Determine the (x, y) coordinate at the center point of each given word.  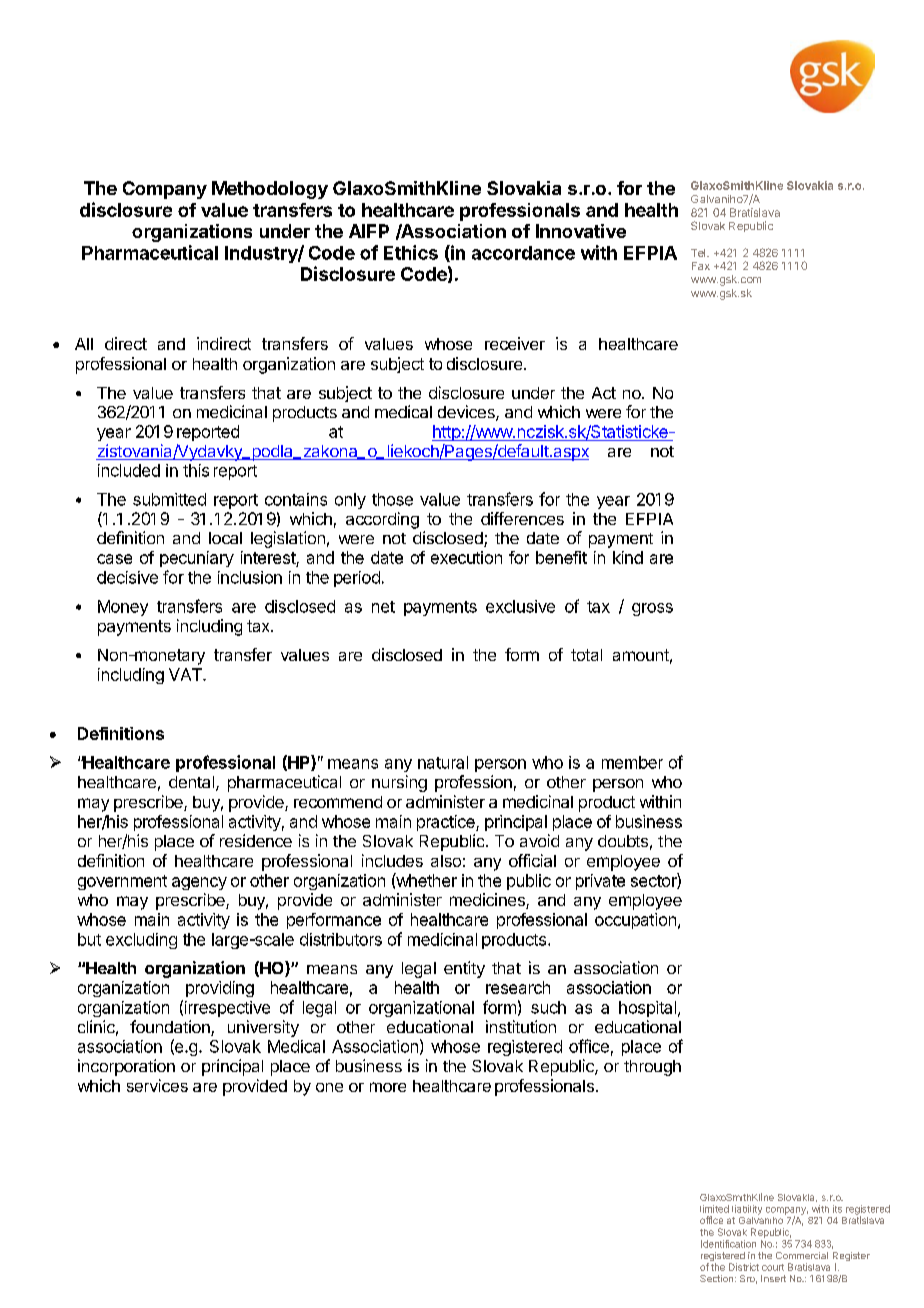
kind (628, 557)
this (196, 470)
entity (464, 969)
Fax (701, 266)
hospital (647, 1009)
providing (220, 989)
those (392, 499)
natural (443, 762)
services (157, 1085)
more (388, 1087)
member (632, 762)
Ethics (411, 252)
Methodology (270, 190)
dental (191, 782)
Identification (728, 1244)
